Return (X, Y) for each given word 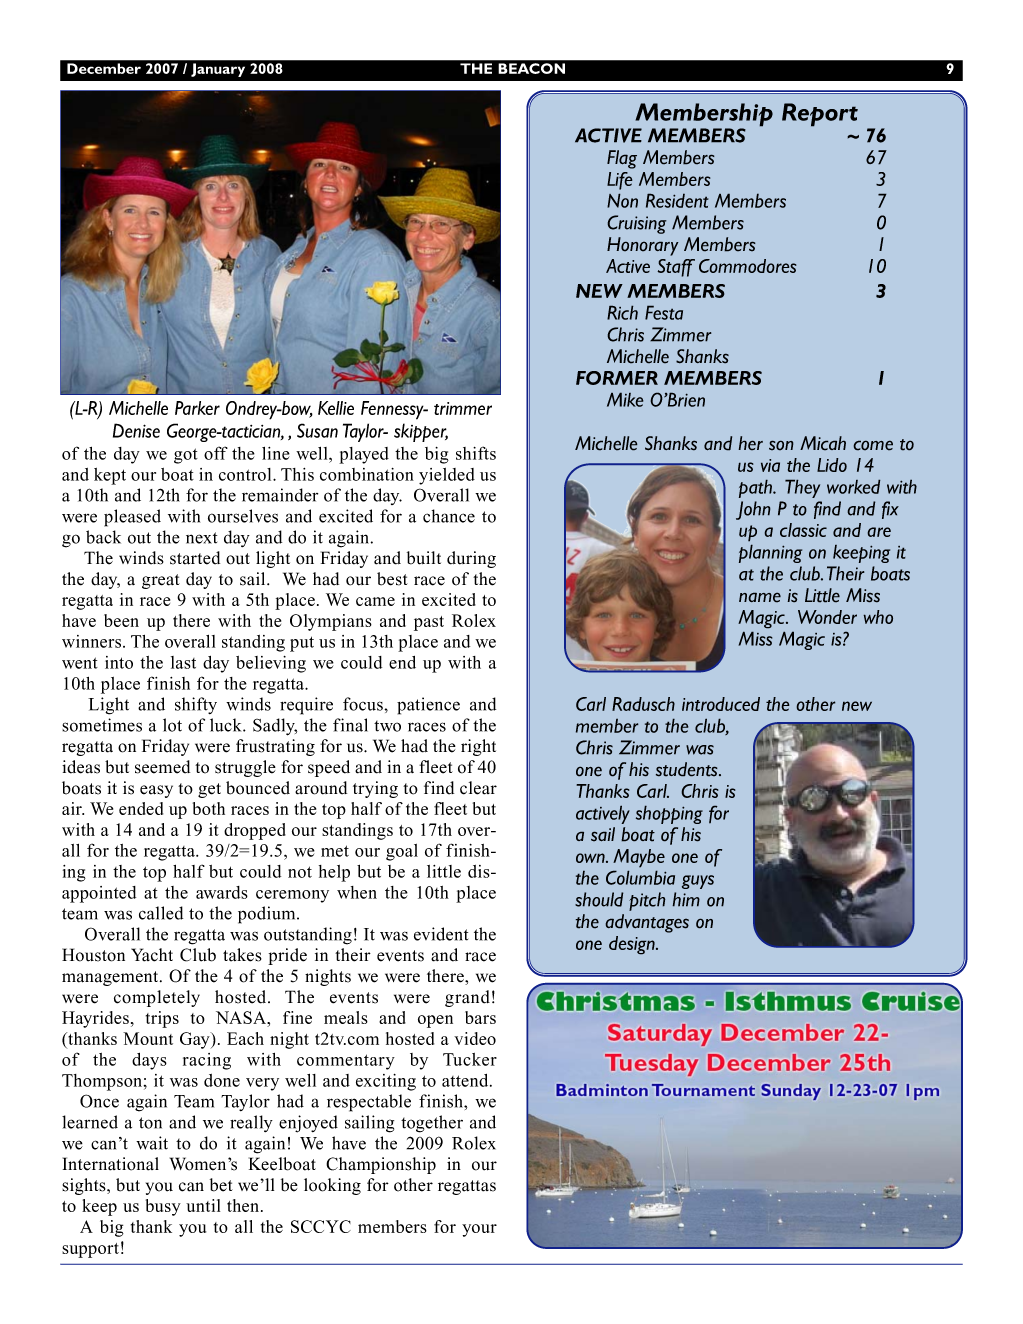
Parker (197, 408)
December (104, 68)
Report (820, 115)
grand (467, 998)
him (686, 899)
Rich (622, 312)
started (195, 558)
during (471, 559)
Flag (622, 159)
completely (157, 998)
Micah (823, 443)
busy (163, 1207)
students (688, 769)
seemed (162, 767)
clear (478, 788)
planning (770, 553)
